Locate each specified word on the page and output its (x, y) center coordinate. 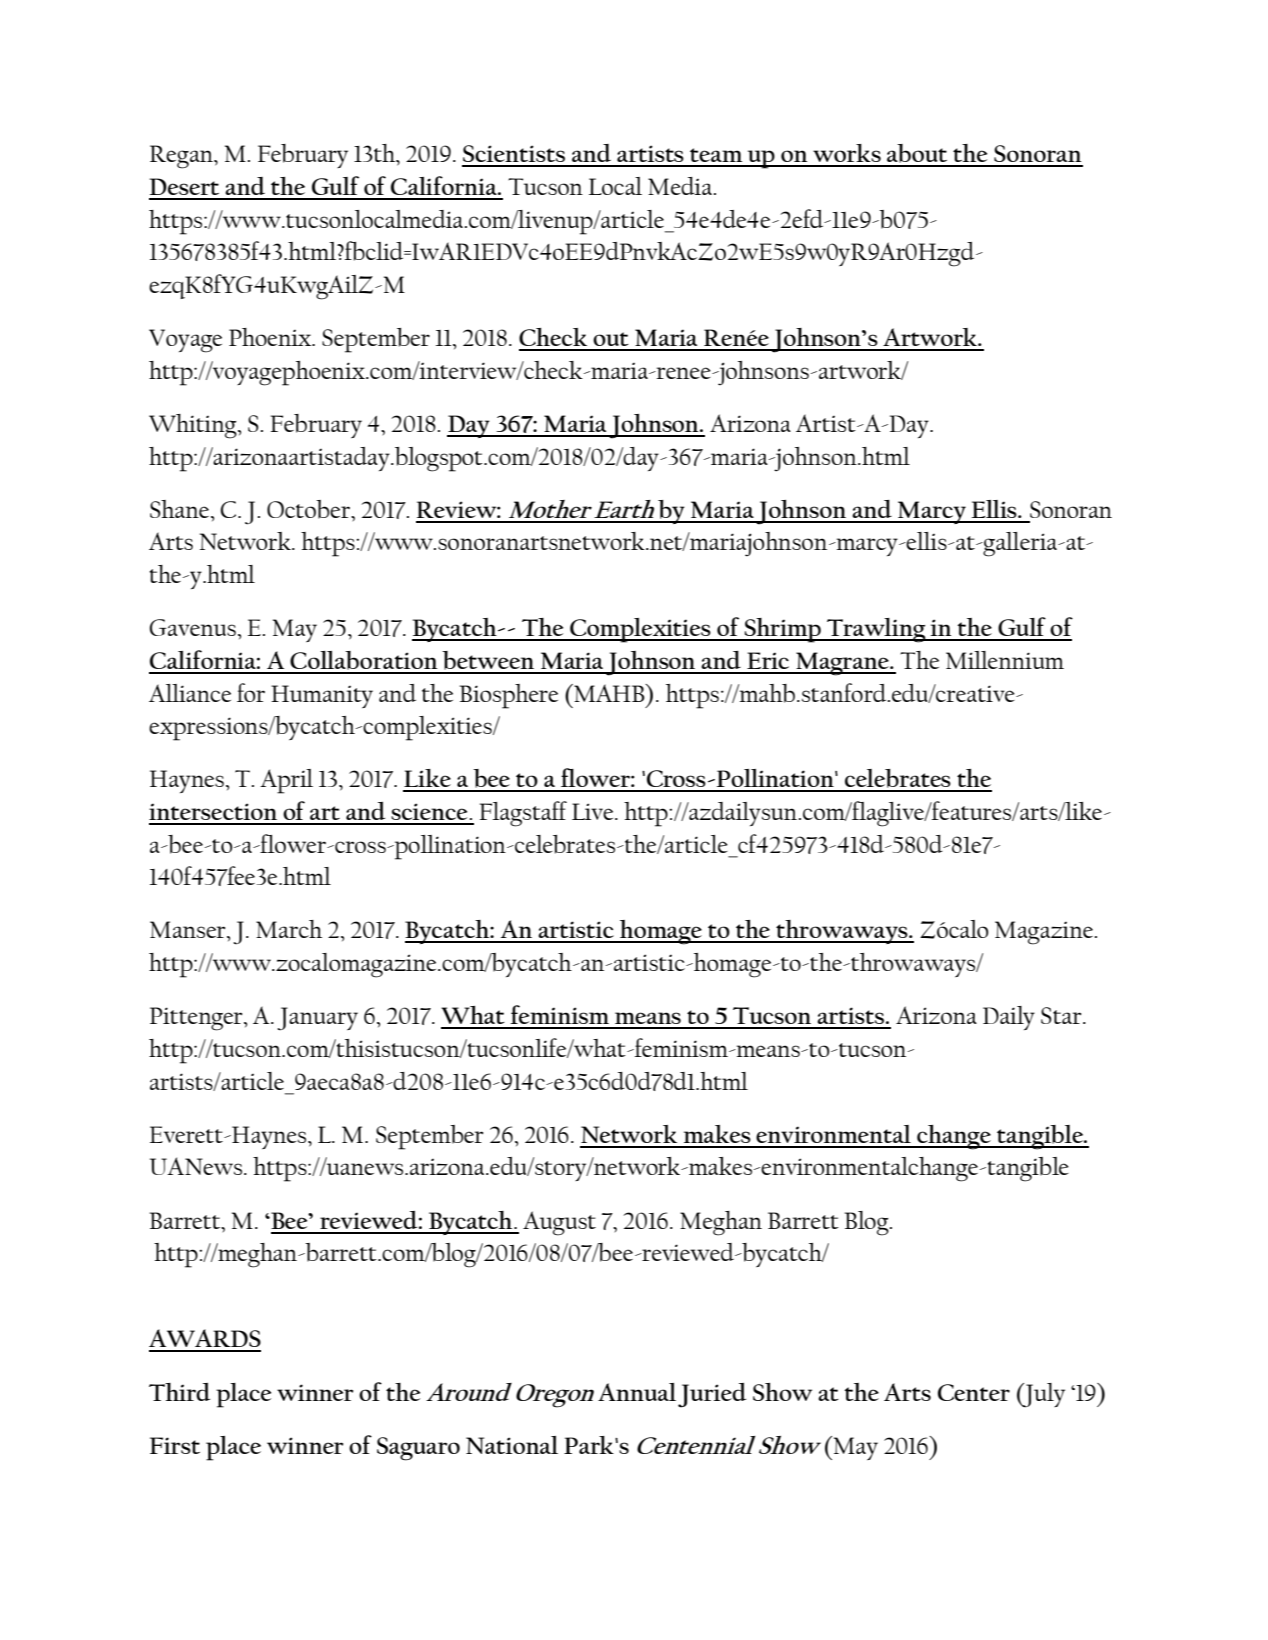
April (286, 781)
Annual (637, 1392)
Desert (184, 186)
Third (179, 1392)
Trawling (876, 630)
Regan (182, 157)
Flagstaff (523, 814)
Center (974, 1392)
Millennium (1005, 660)
